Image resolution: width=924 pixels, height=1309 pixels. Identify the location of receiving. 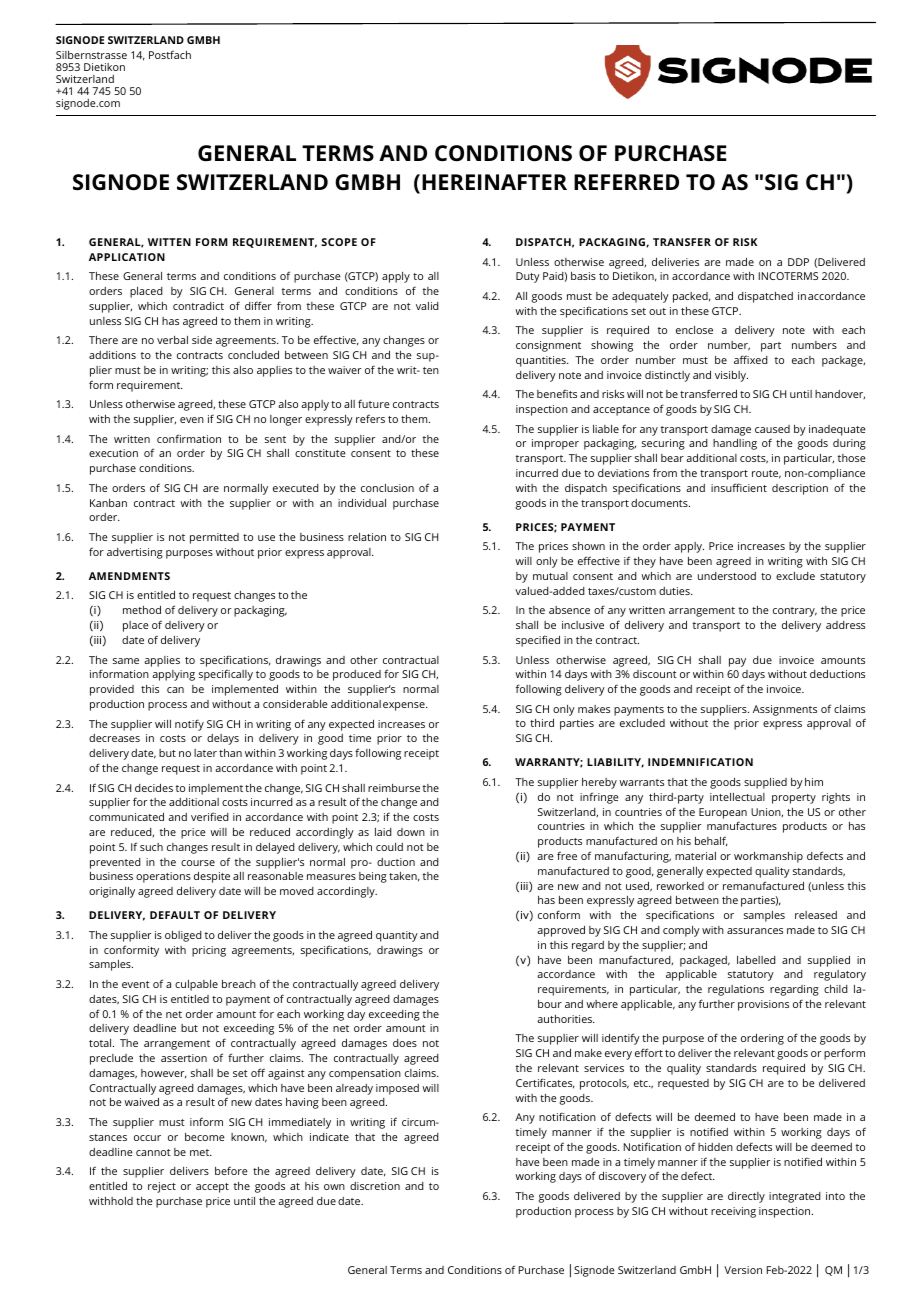
(733, 1212).
